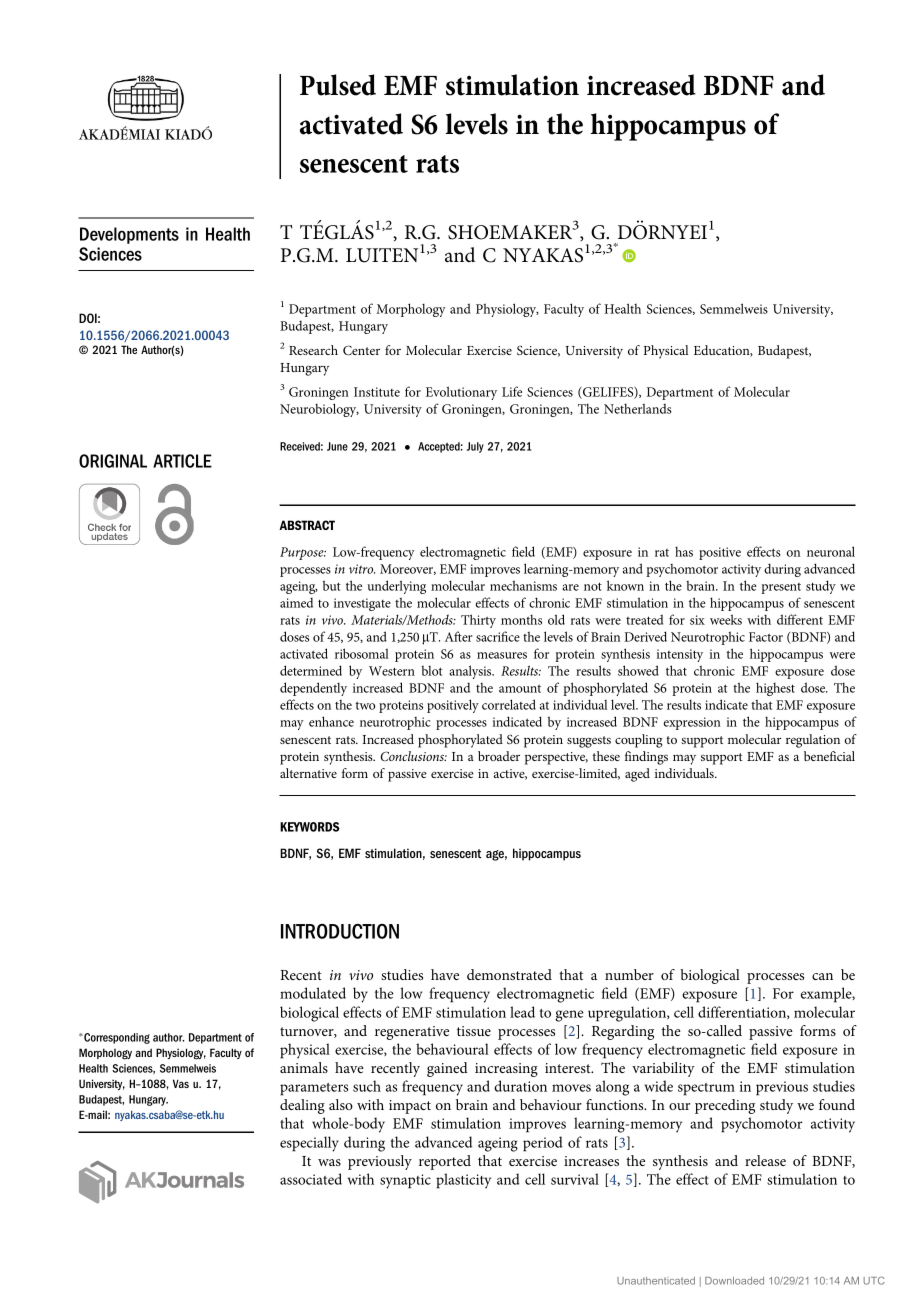  I want to click on Evolutionary, so click(461, 393).
